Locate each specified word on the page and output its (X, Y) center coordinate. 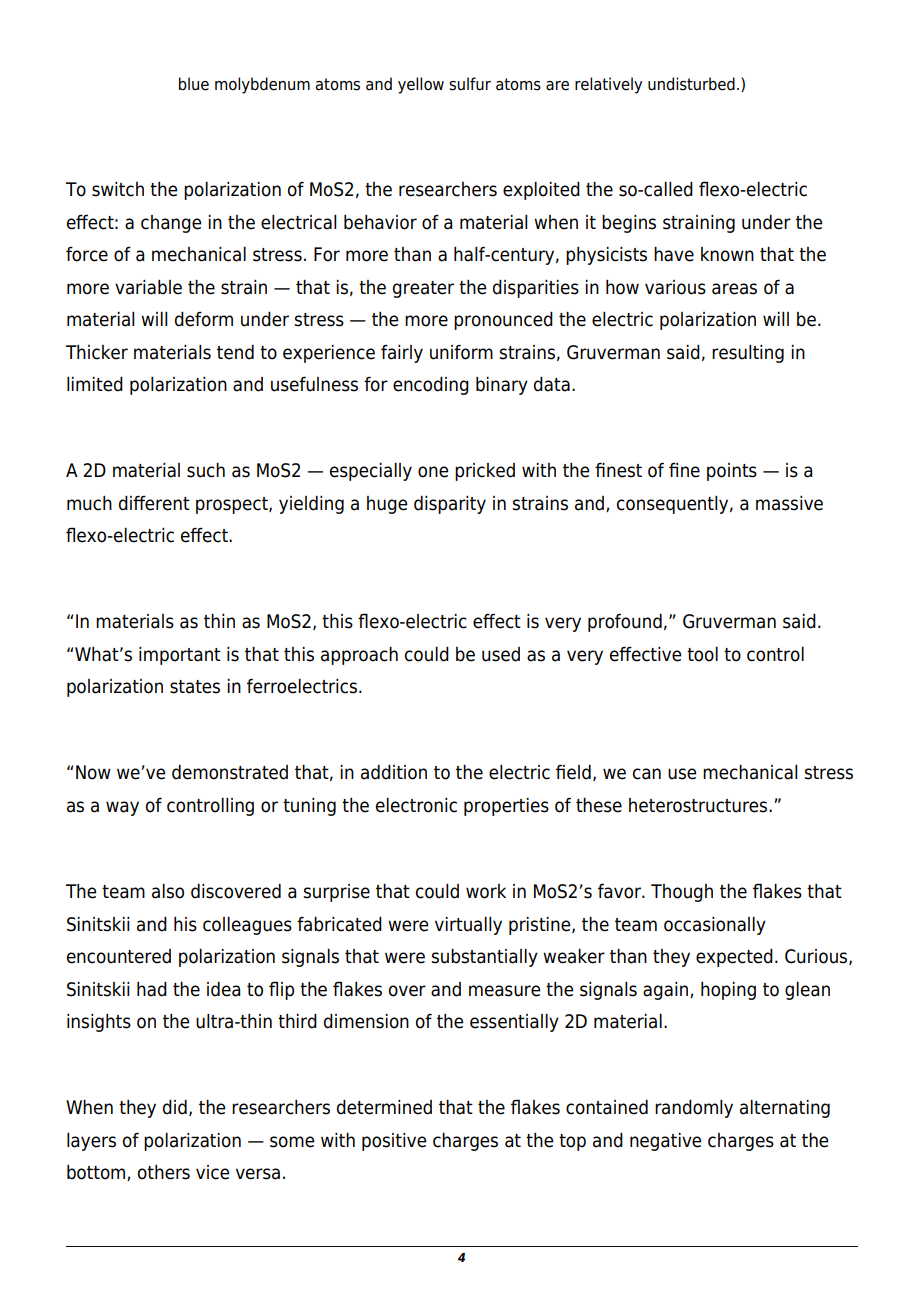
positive (394, 1142)
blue (194, 84)
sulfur (470, 84)
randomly (694, 1109)
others (164, 1172)
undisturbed (691, 84)
